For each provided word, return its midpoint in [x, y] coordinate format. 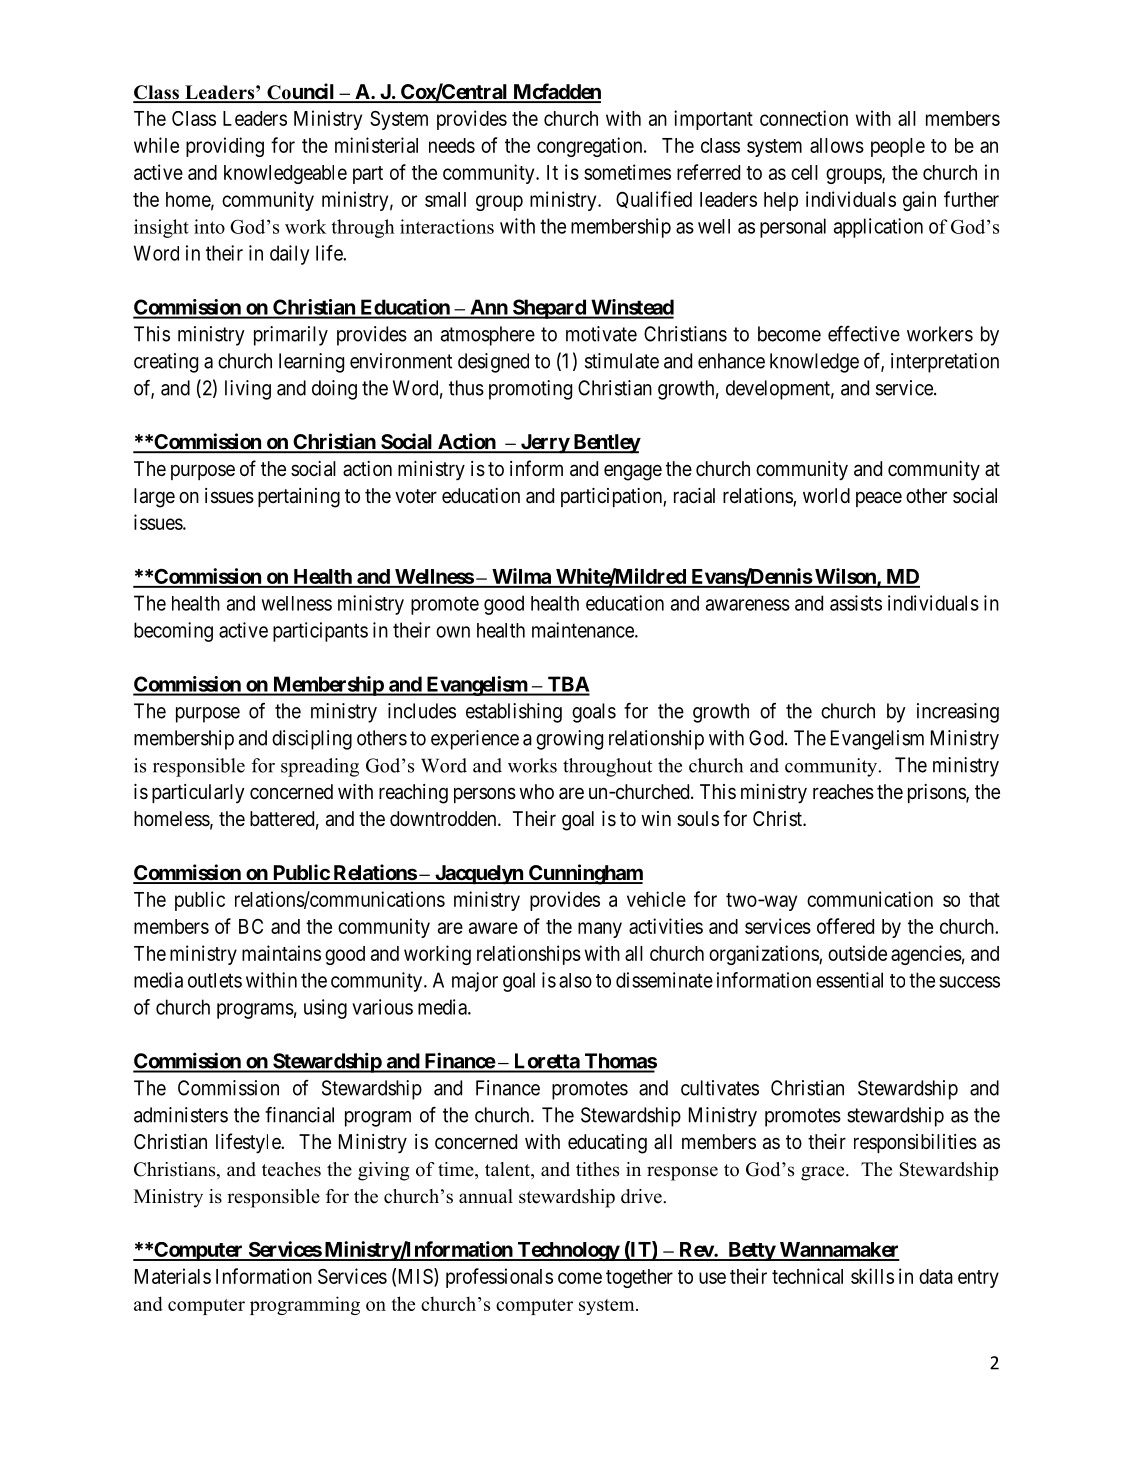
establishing [514, 713]
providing [225, 147]
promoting [530, 390]
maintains [281, 953]
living [248, 390]
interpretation [945, 363]
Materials [173, 1276]
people [898, 147]
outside [857, 953]
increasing [958, 713]
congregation [591, 147]
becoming [173, 632]
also [575, 980]
